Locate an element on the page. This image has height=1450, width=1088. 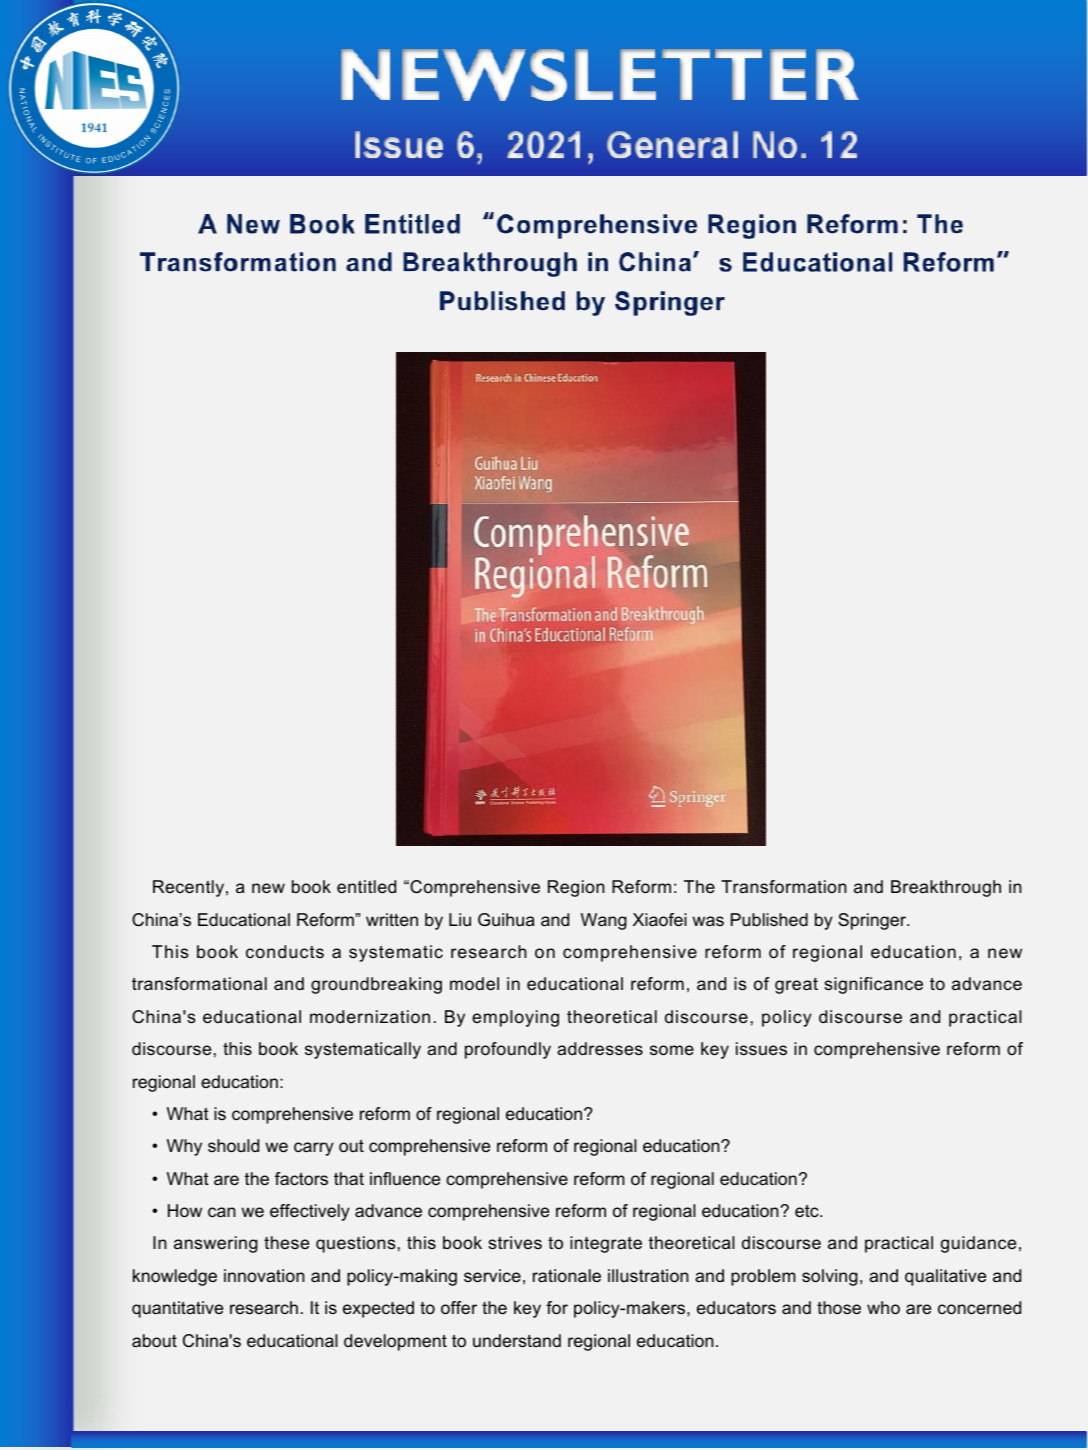
quantitative is located at coordinates (177, 1309).
